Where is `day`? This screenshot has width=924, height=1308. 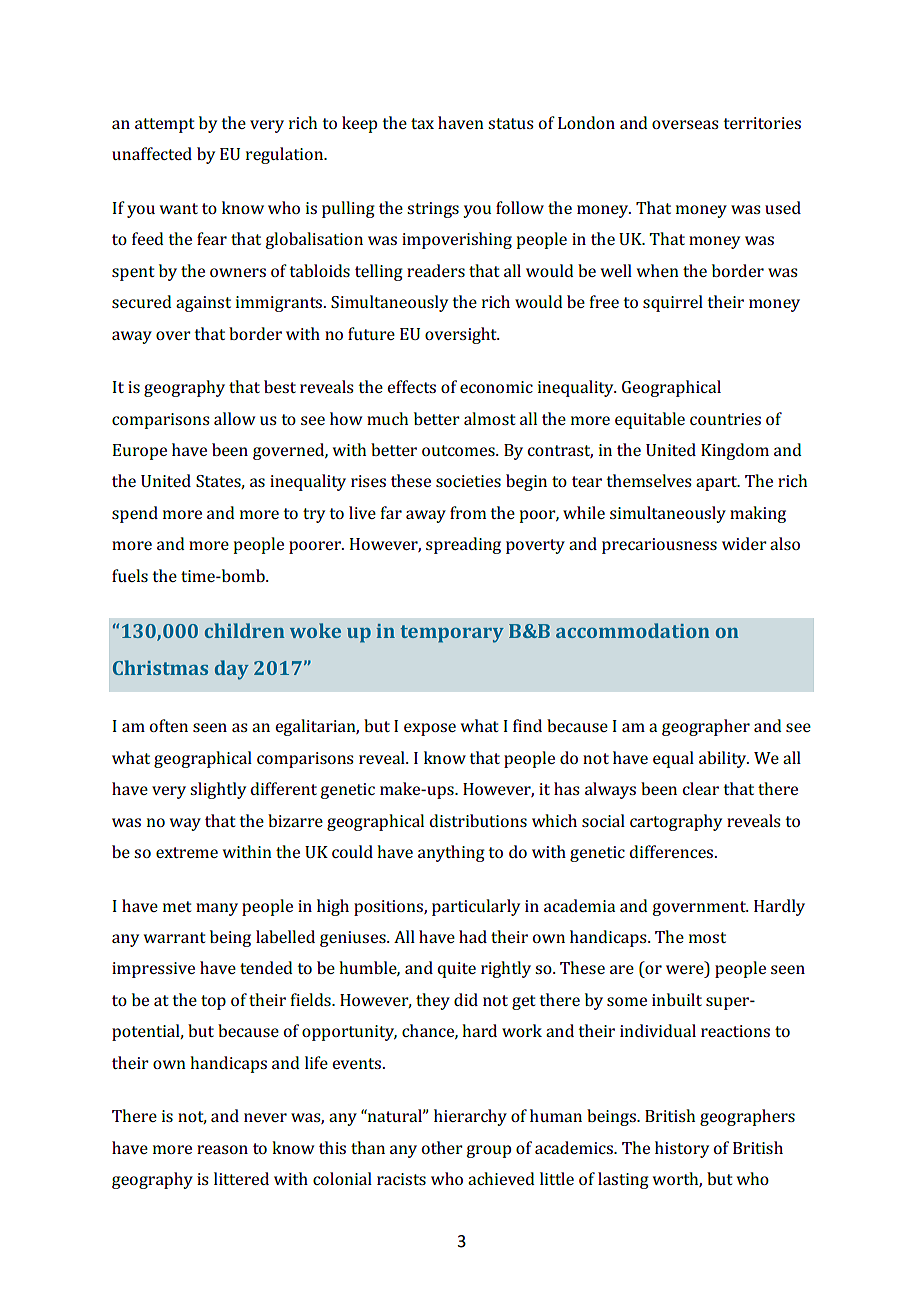 day is located at coordinates (232, 670).
